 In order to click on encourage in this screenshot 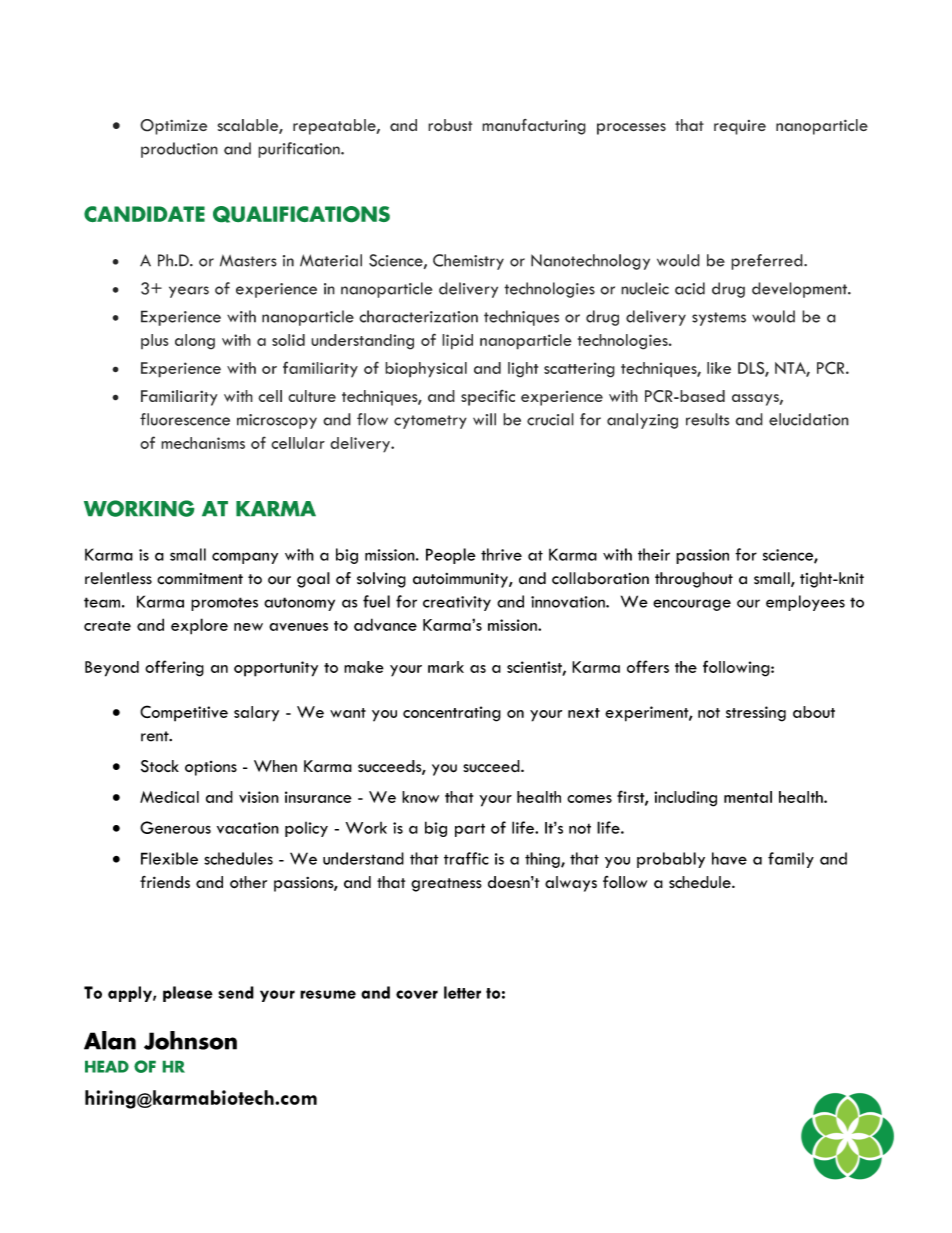, I will do `click(692, 605)`.
